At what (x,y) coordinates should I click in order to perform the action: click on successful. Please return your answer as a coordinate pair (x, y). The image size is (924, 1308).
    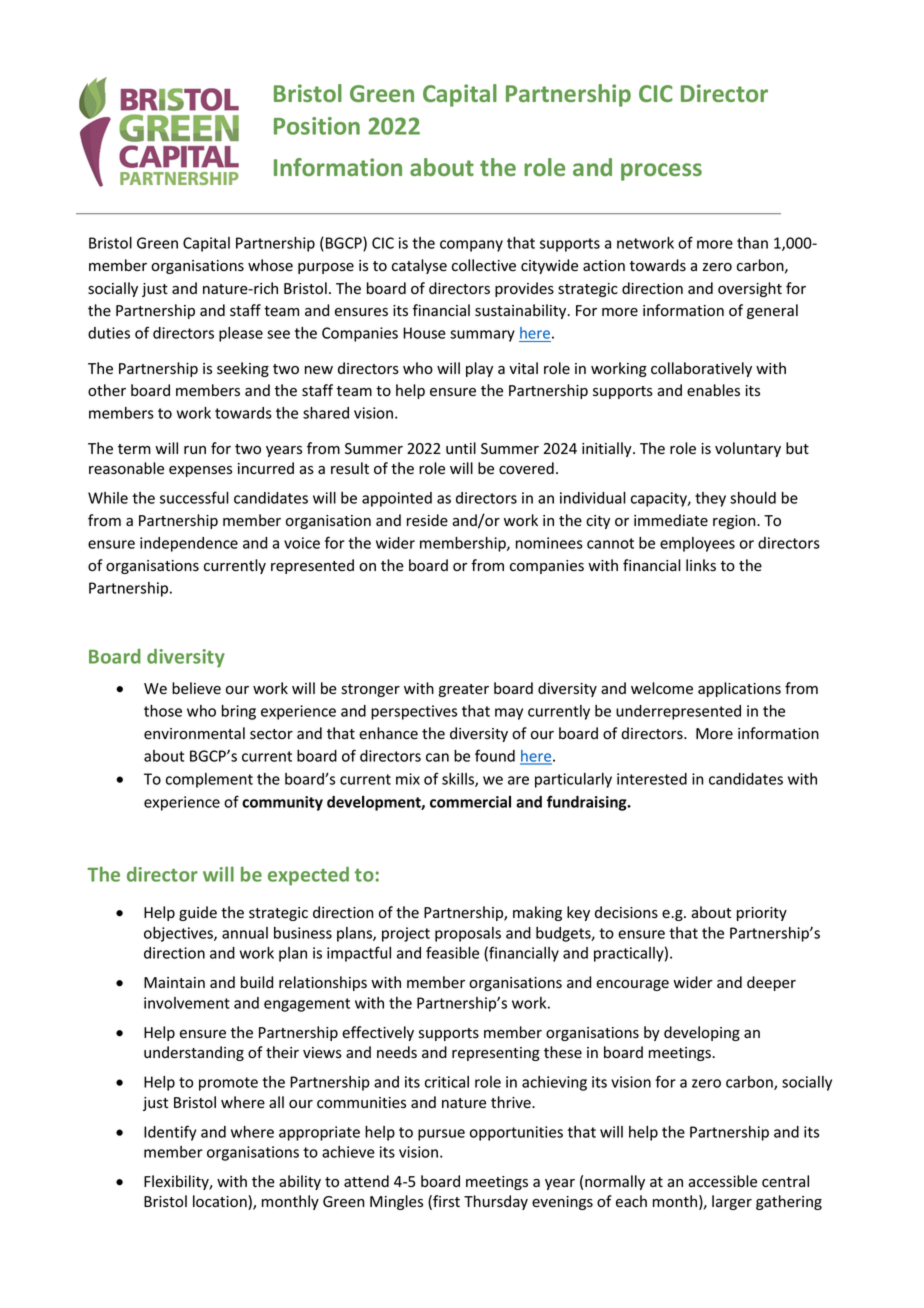
    Looking at the image, I should click on (194, 497).
